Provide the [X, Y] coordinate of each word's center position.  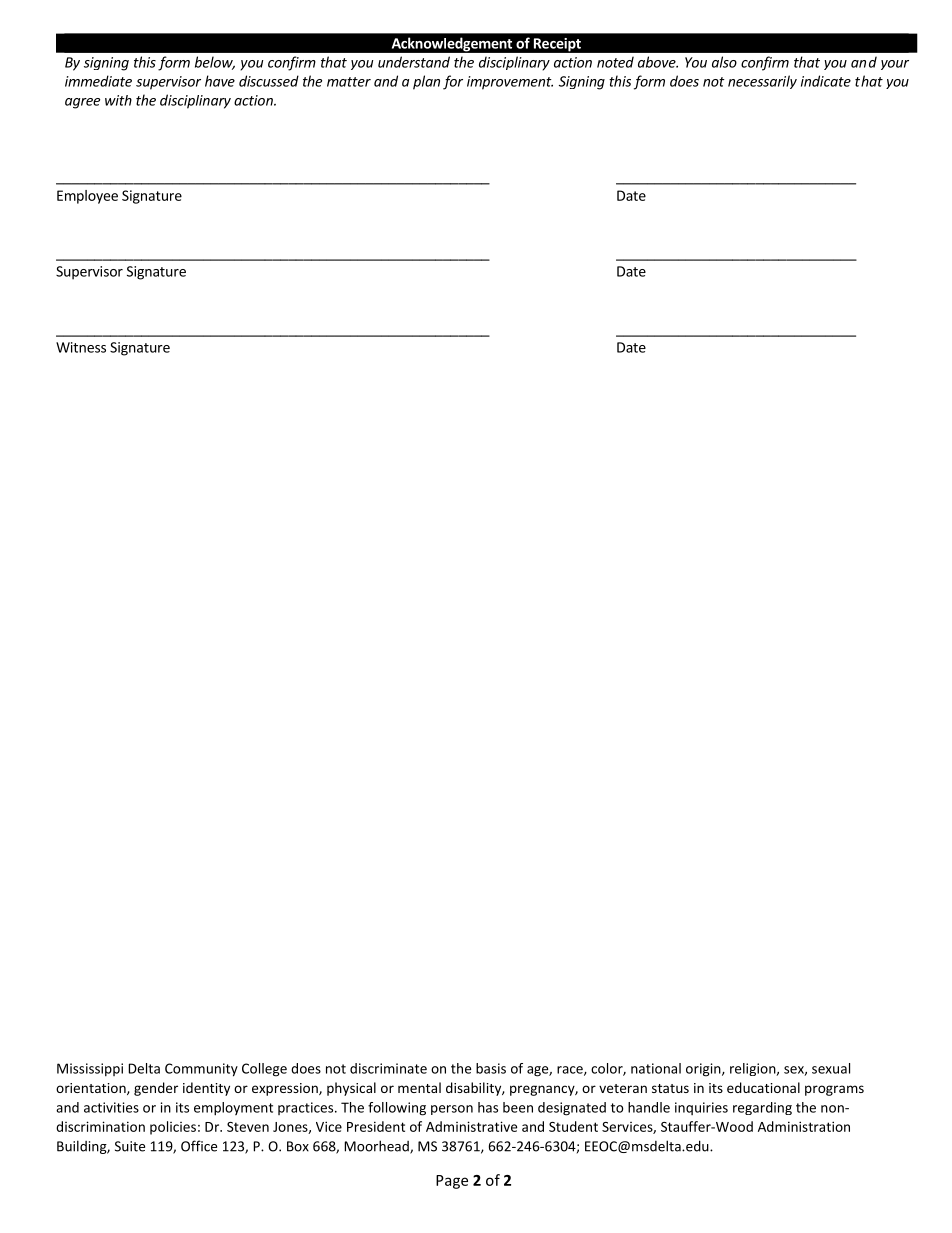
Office [199, 1146]
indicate [826, 81]
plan [426, 82]
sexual [831, 1068]
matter [349, 82]
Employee [87, 197]
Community [201, 1070]
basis [491, 1068]
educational [763, 1087]
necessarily [762, 82]
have [220, 81]
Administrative [471, 1126]
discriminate [388, 1068]
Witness [81, 347]
